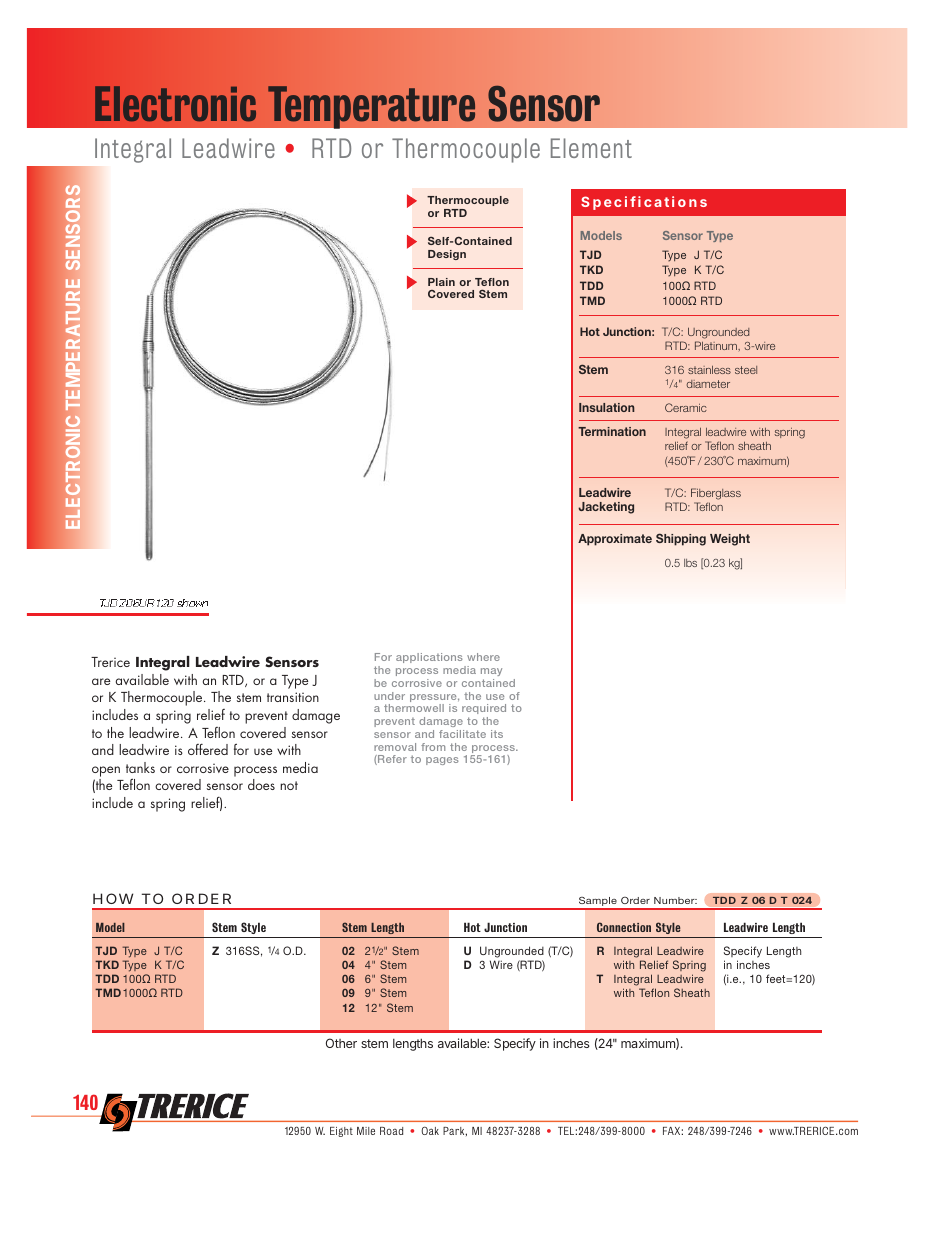  Describe the element at coordinates (293, 697) in the screenshot. I see `transition` at that location.
